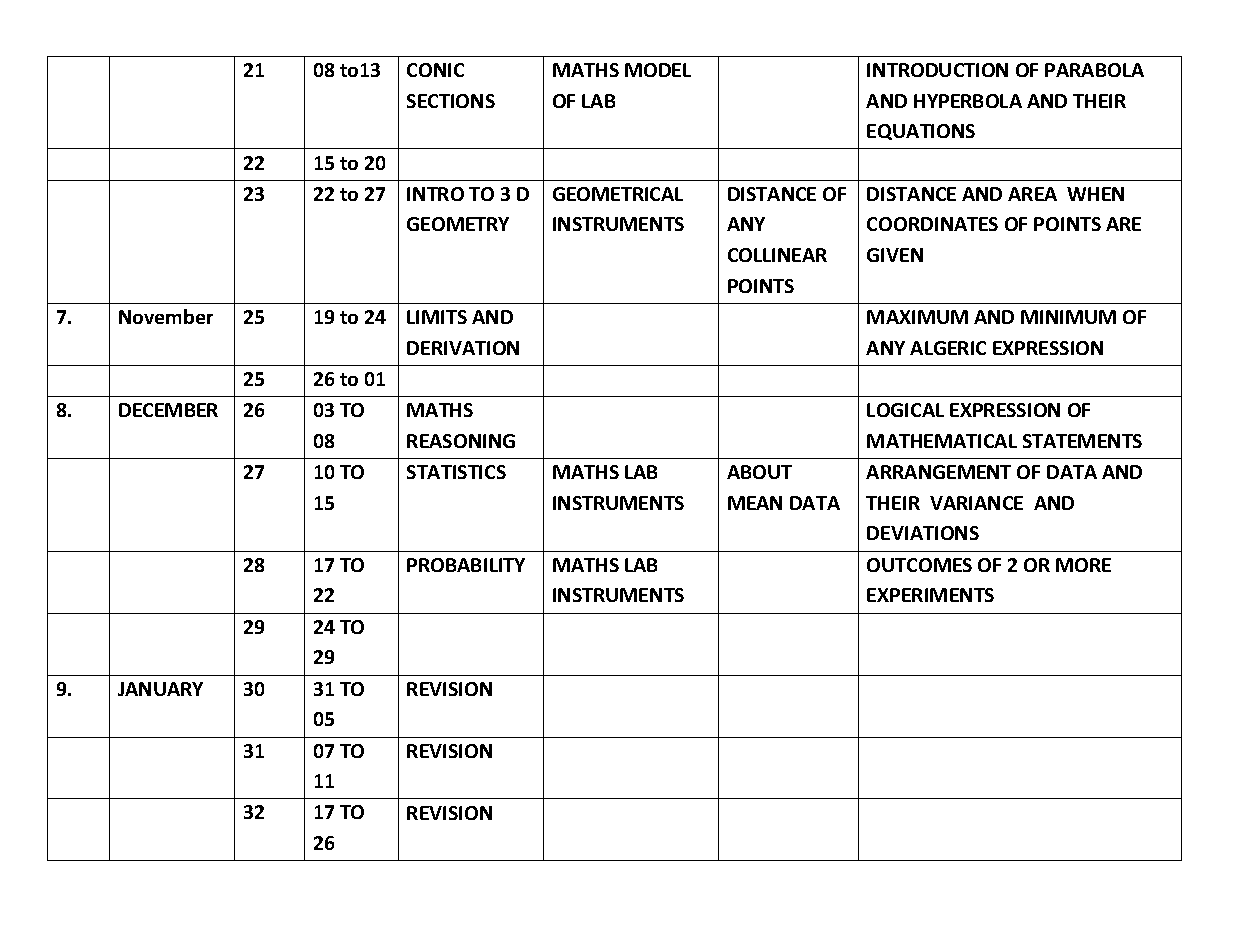 The width and height of the screenshot is (1233, 952). What do you see at coordinates (919, 565) in the screenshot?
I see `OUTCOMES` at bounding box center [919, 565].
